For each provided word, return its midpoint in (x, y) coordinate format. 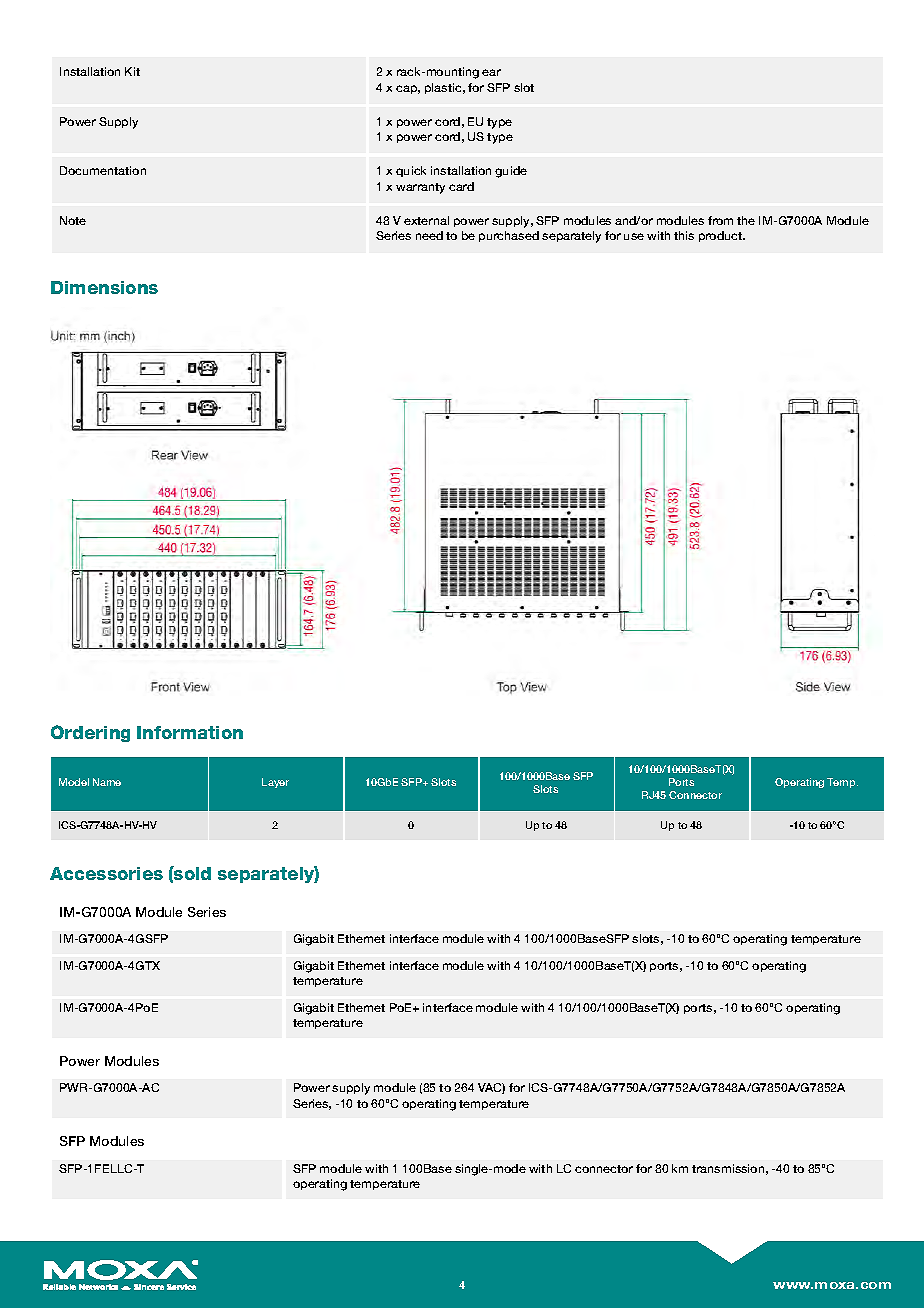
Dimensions (104, 287)
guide (511, 172)
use (634, 236)
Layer (275, 783)
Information (190, 732)
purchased (509, 236)
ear (491, 72)
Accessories (106, 873)
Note (73, 220)
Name (107, 782)
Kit (132, 71)
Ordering (90, 733)
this (684, 235)
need (429, 235)
